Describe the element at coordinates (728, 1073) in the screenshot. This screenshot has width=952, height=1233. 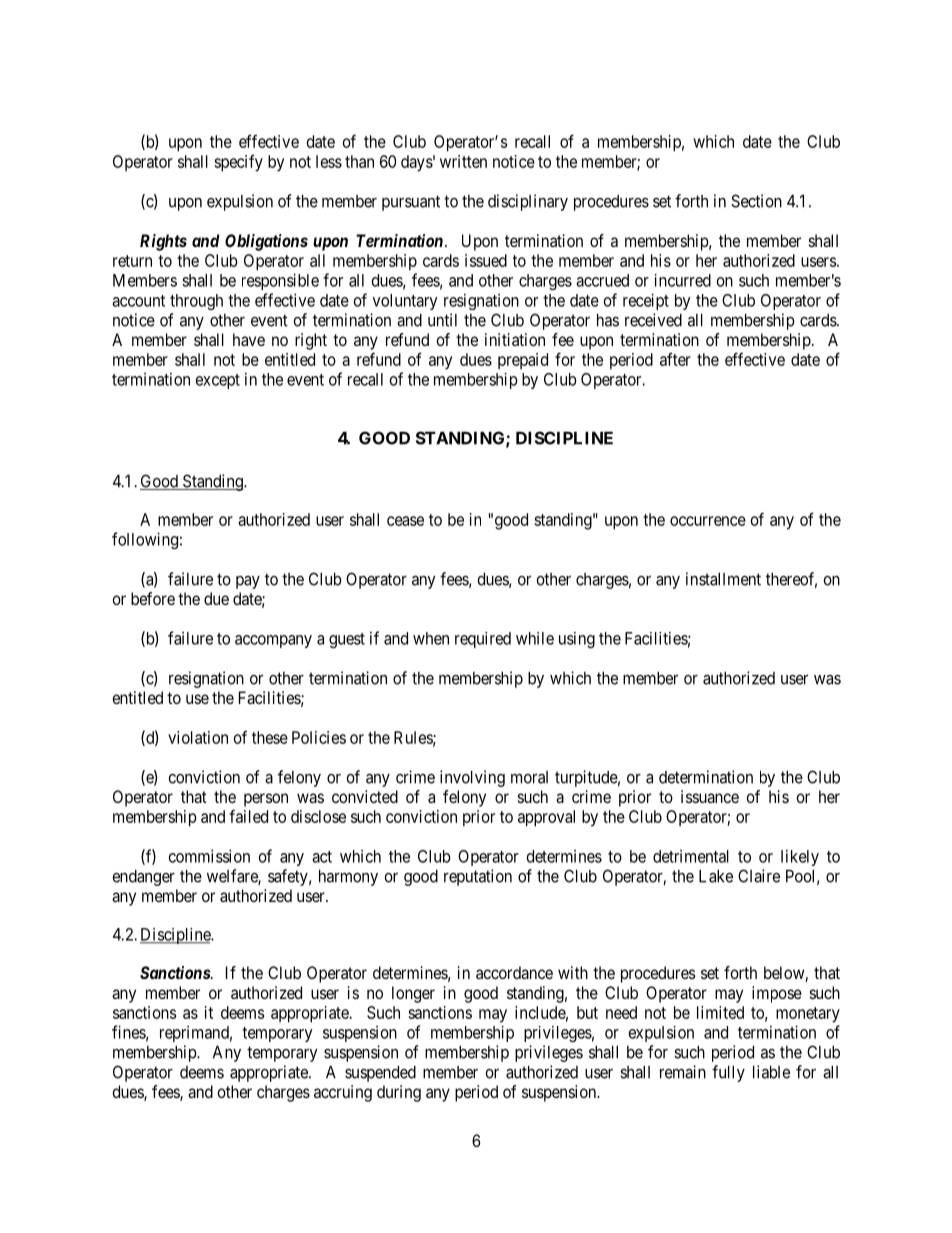
I see `fully` at that location.
